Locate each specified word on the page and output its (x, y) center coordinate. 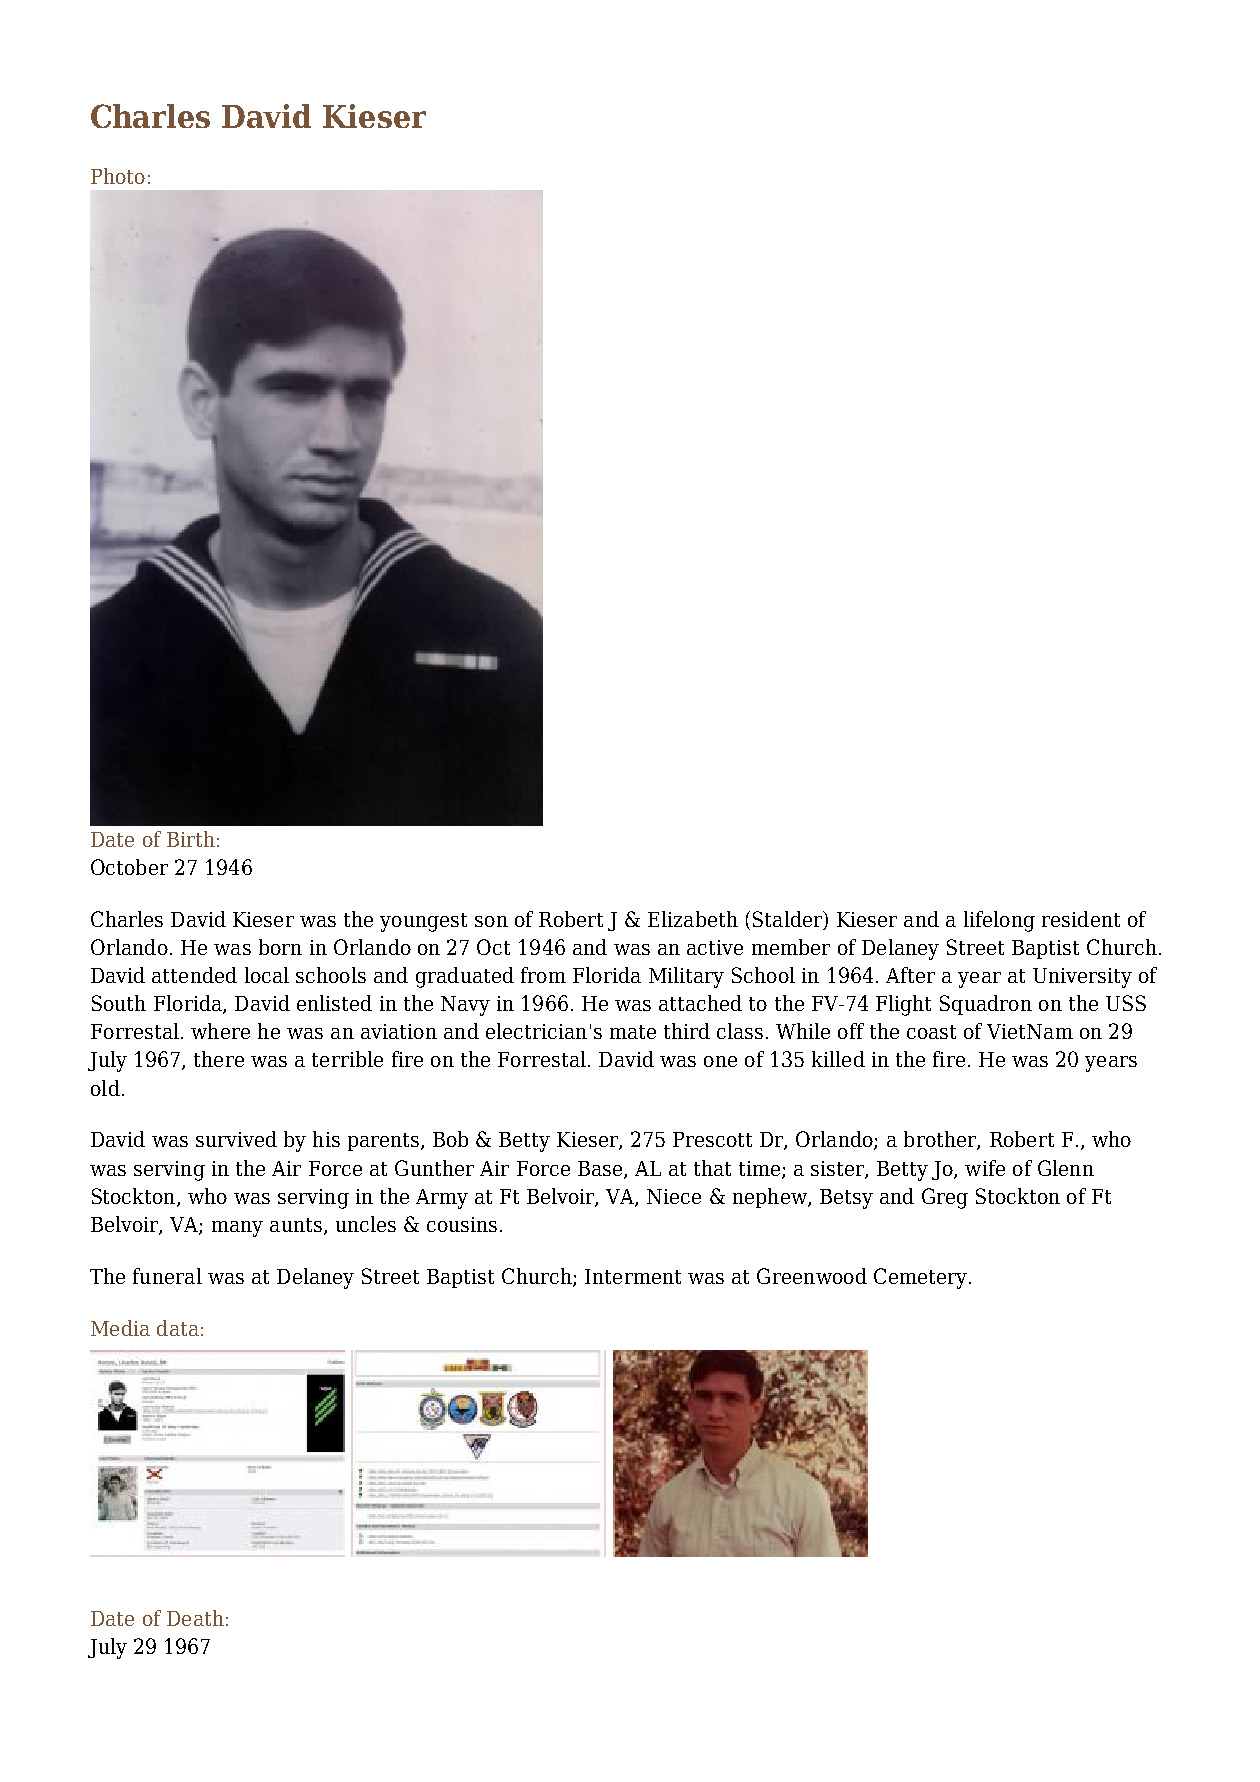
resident (1081, 919)
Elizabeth (693, 919)
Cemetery (920, 1278)
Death (195, 1618)
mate (633, 1032)
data (178, 1328)
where (220, 1031)
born (280, 947)
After (910, 975)
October (129, 867)
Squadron (986, 1005)
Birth (191, 839)
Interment (633, 1276)
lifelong (999, 921)
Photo (118, 176)
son (491, 921)
